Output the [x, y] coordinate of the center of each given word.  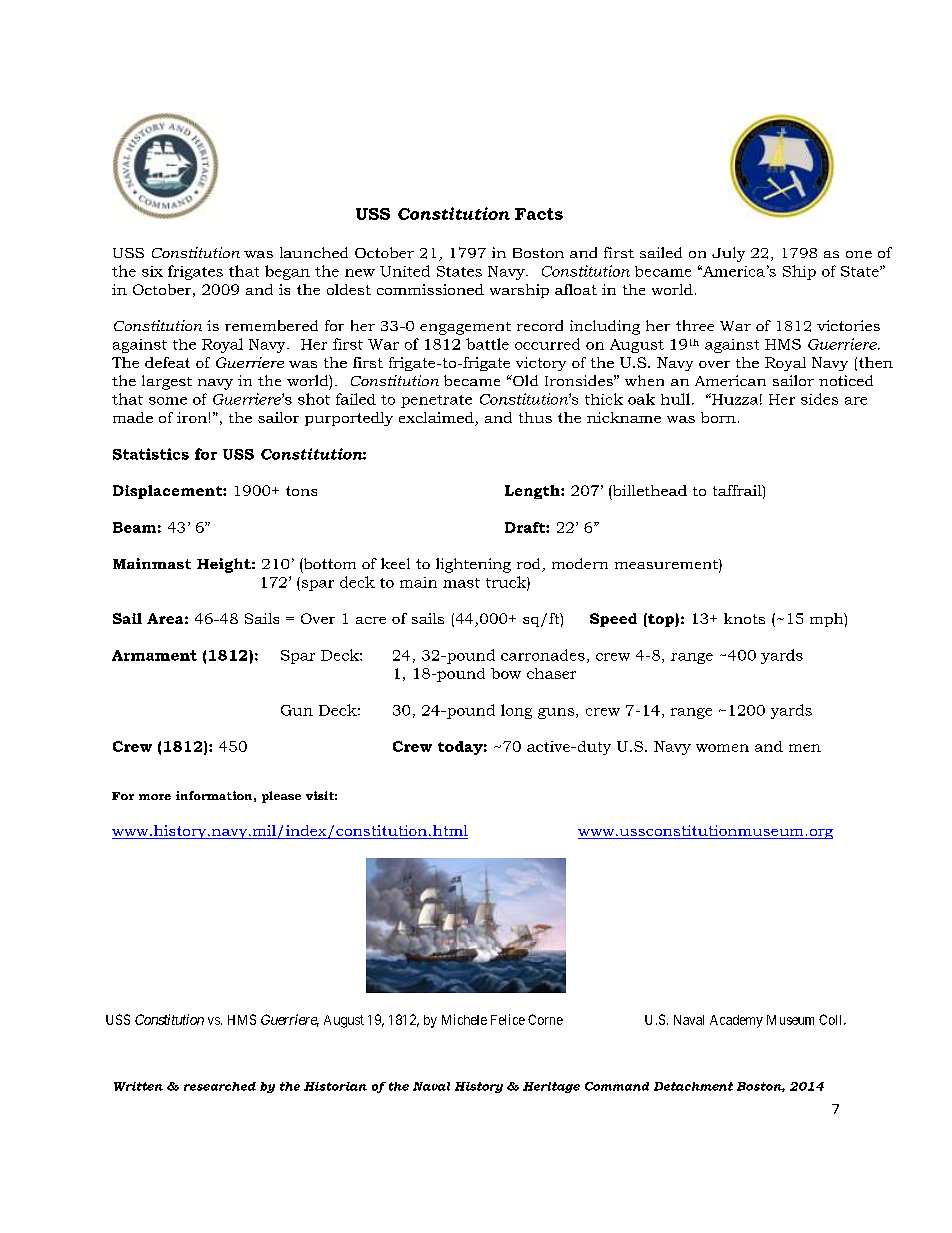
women [722, 748]
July [728, 254]
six [152, 271]
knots [744, 618]
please [281, 797]
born [718, 417]
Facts [539, 214]
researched [220, 1086]
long [516, 711]
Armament [154, 655]
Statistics [151, 454]
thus [535, 417]
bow [506, 673]
